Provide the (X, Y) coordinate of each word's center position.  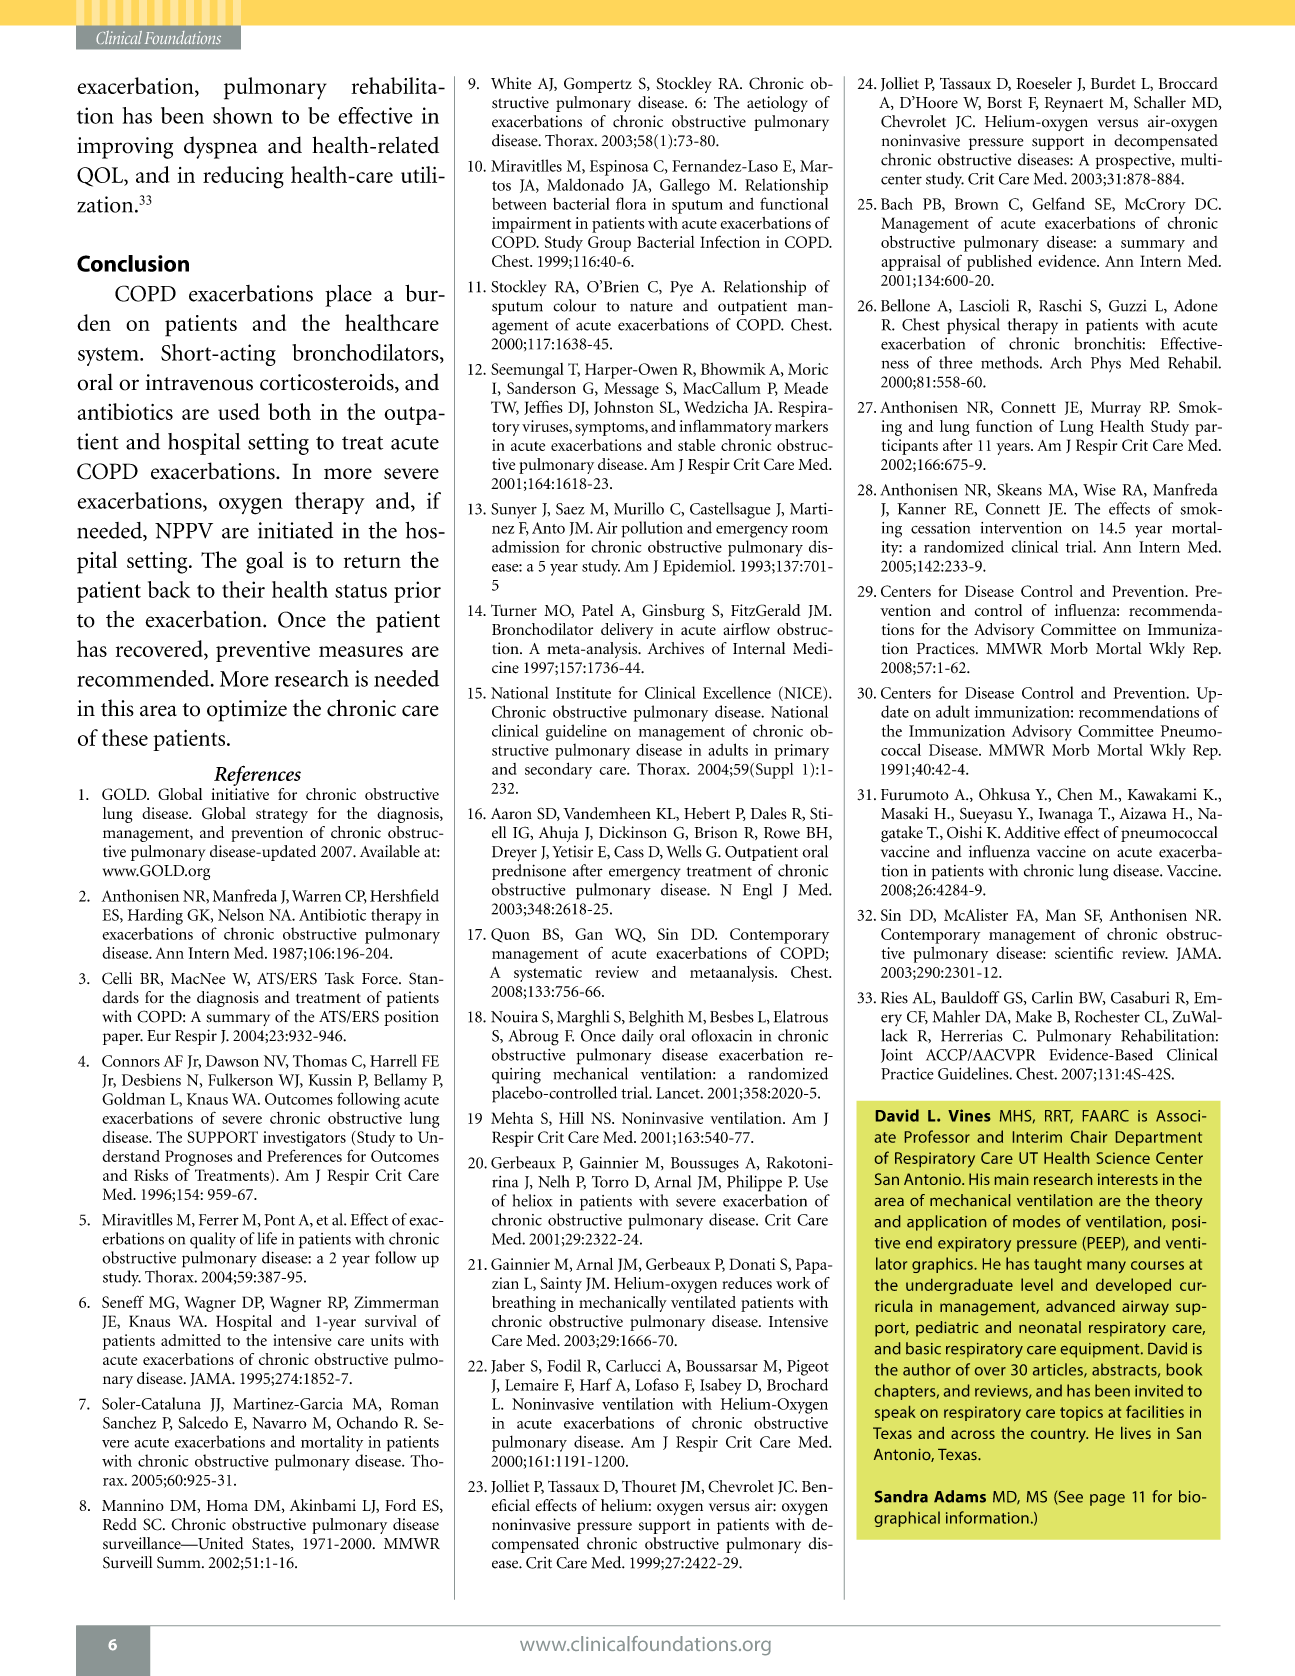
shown (243, 115)
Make (1034, 1016)
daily (638, 1037)
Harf (596, 1384)
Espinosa (619, 168)
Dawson (232, 1061)
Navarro (280, 1423)
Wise (1099, 490)
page (1107, 1500)
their (243, 589)
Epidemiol (698, 567)
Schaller (1160, 102)
